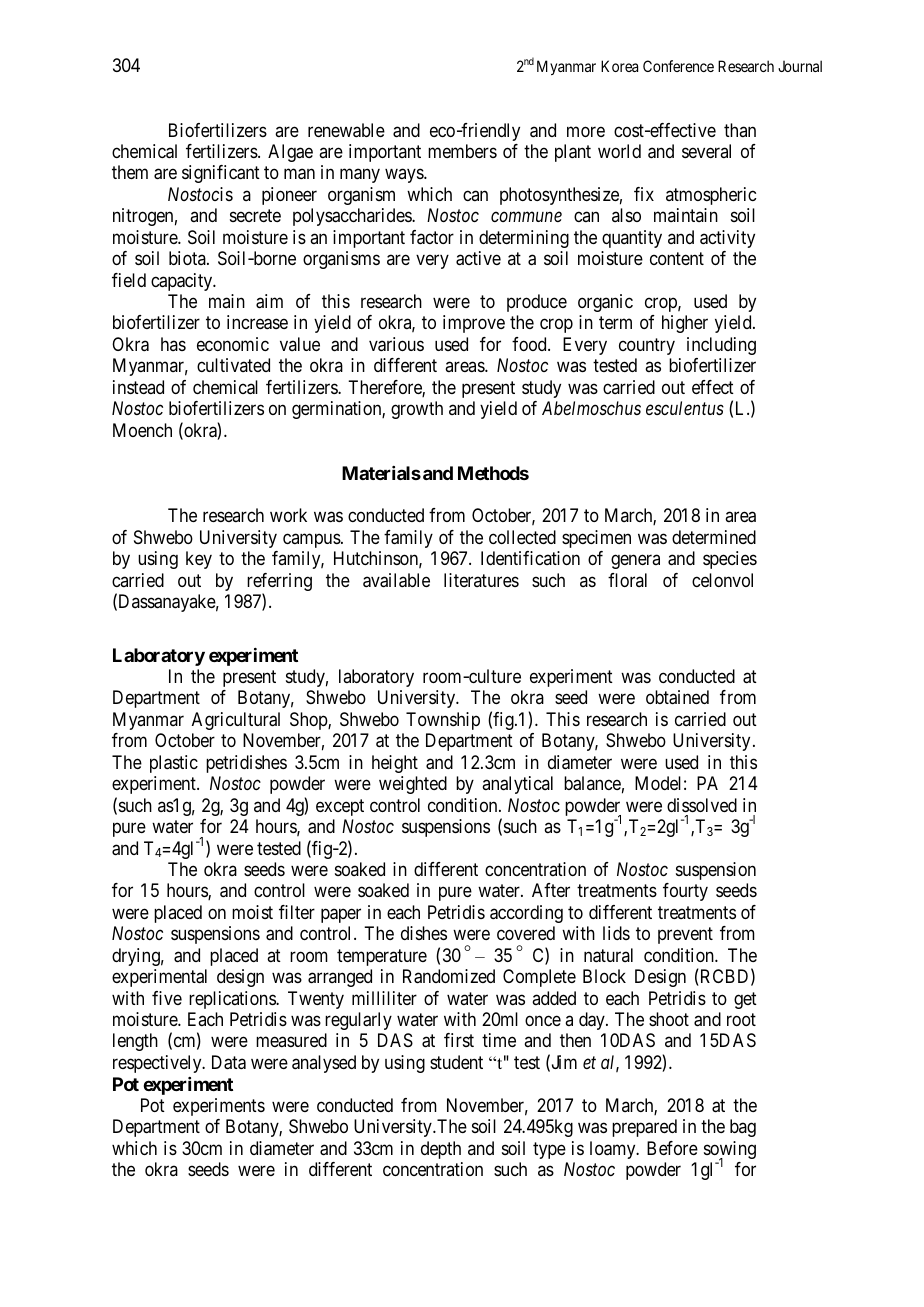 The image size is (924, 1307). What do you see at coordinates (441, 1150) in the image?
I see `depth` at bounding box center [441, 1150].
